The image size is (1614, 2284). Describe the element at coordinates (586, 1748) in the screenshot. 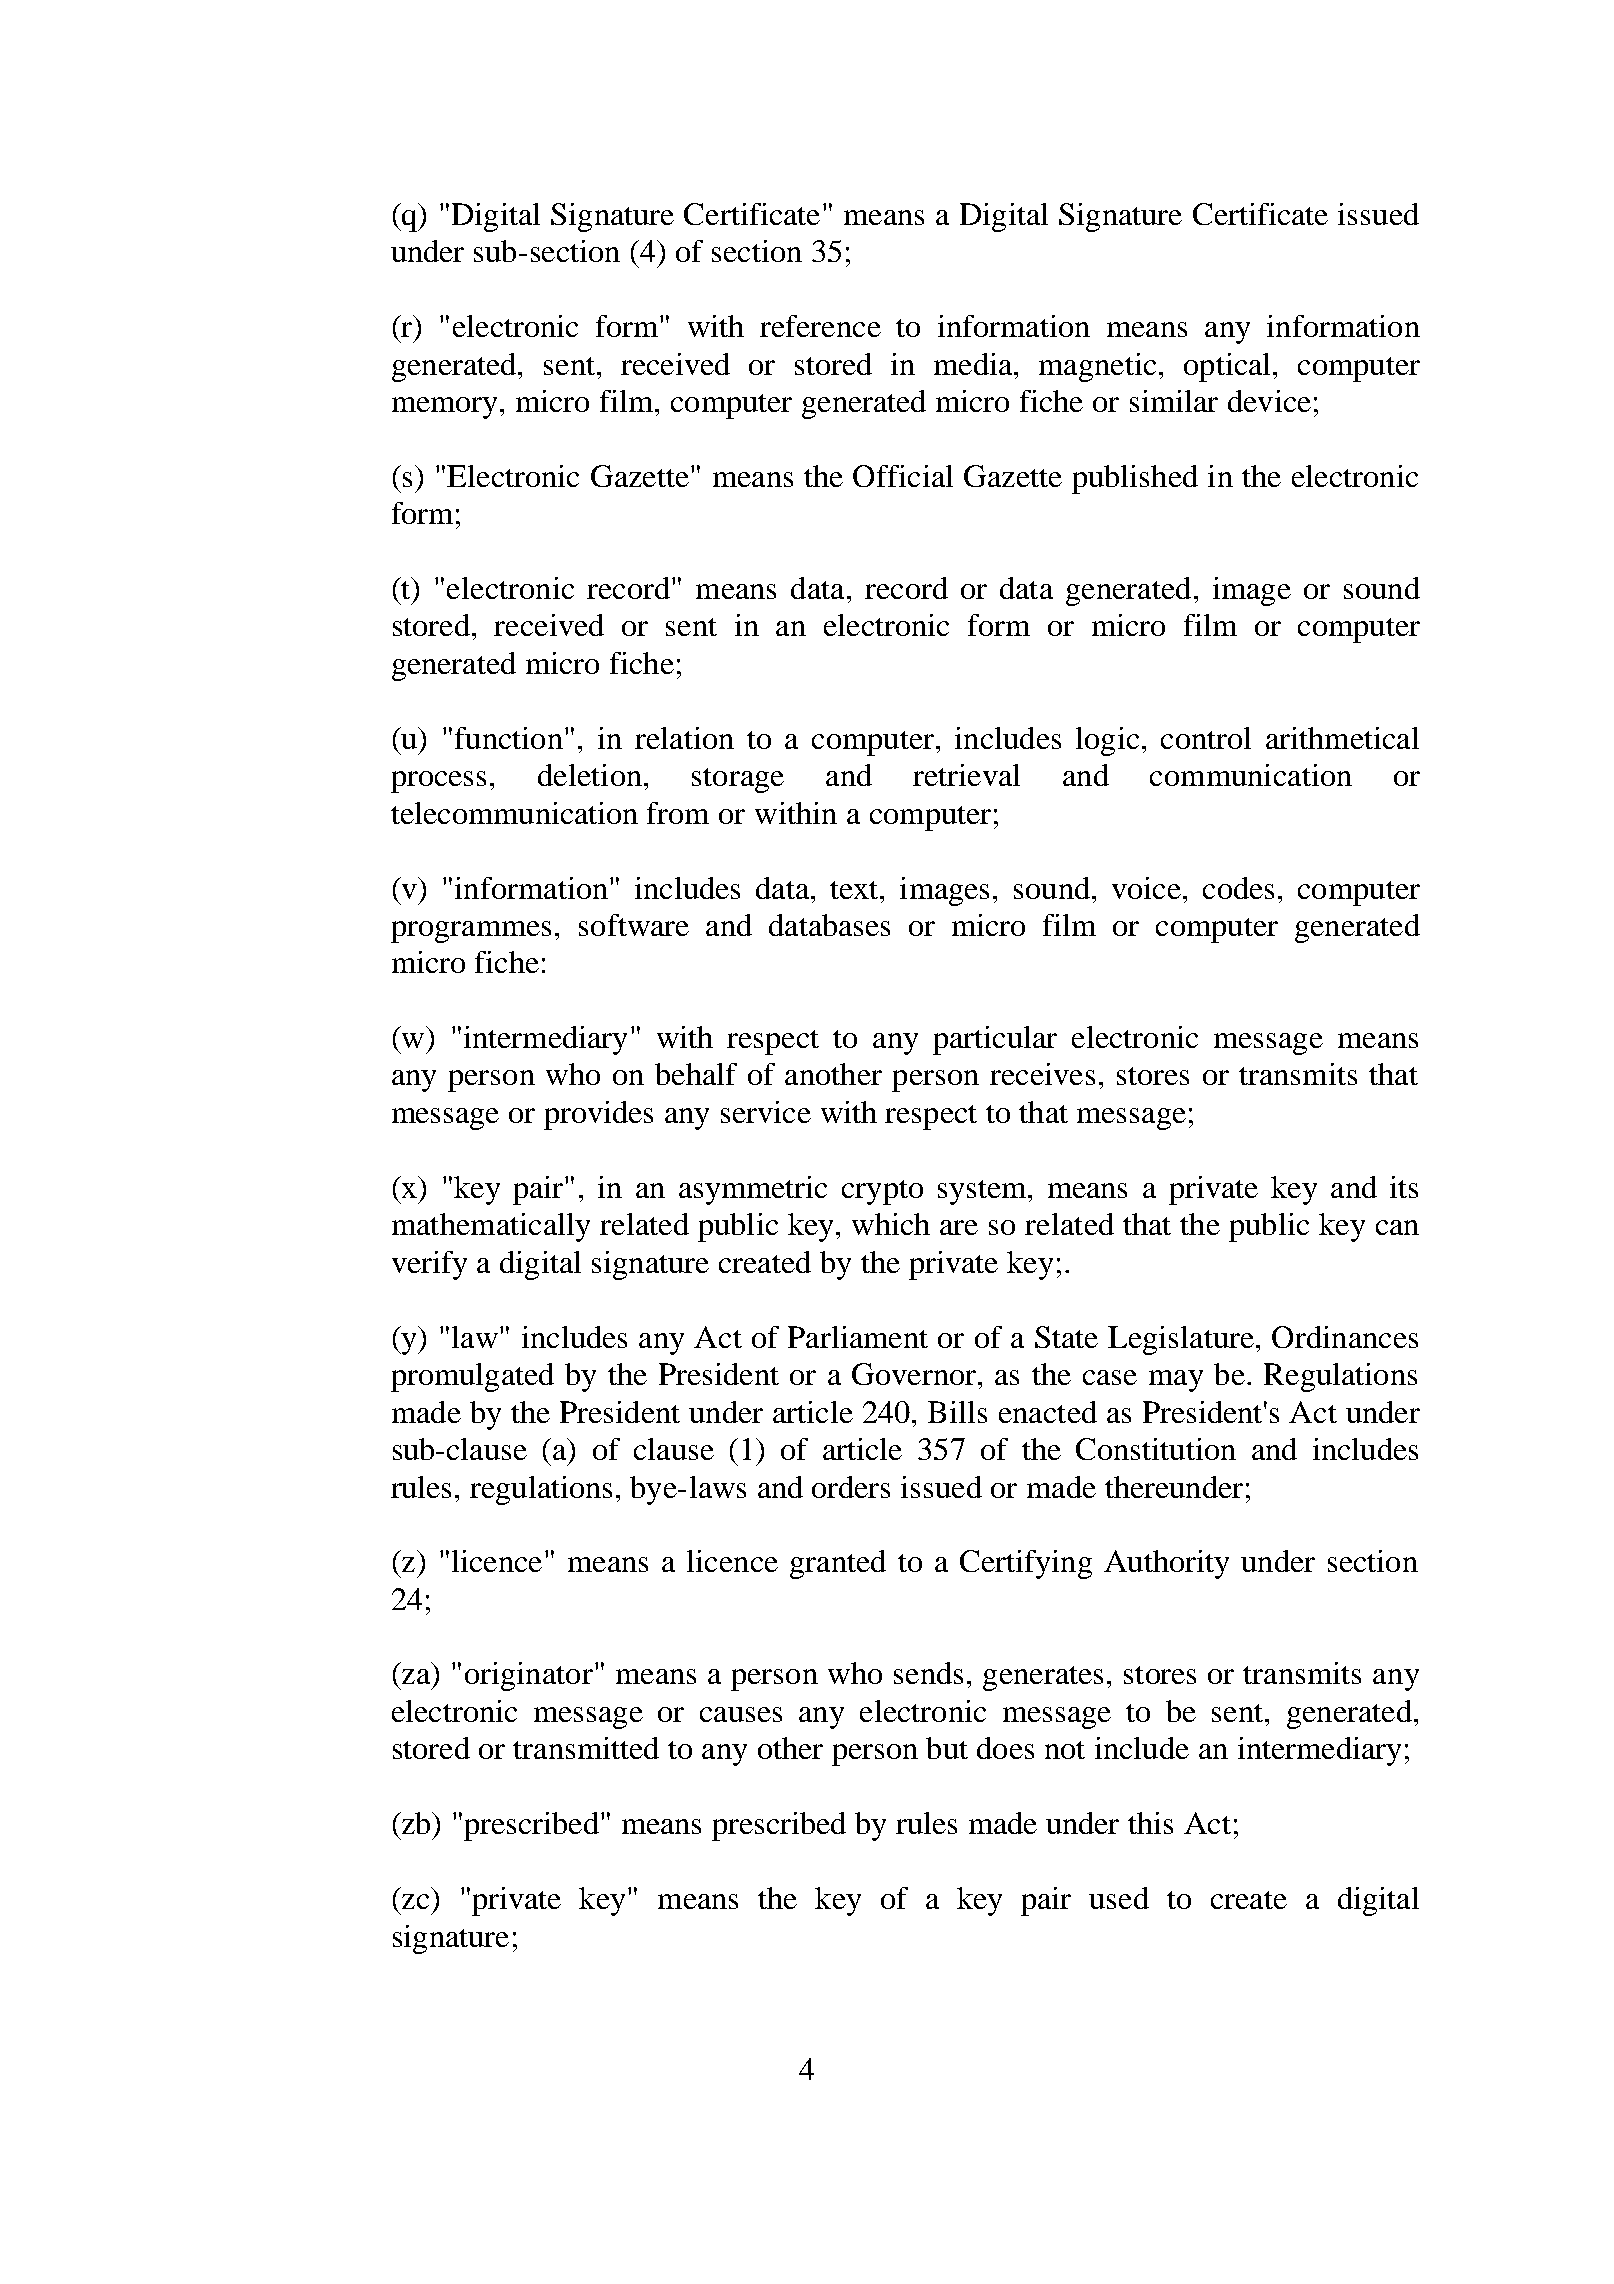

I see `transmitted` at that location.
